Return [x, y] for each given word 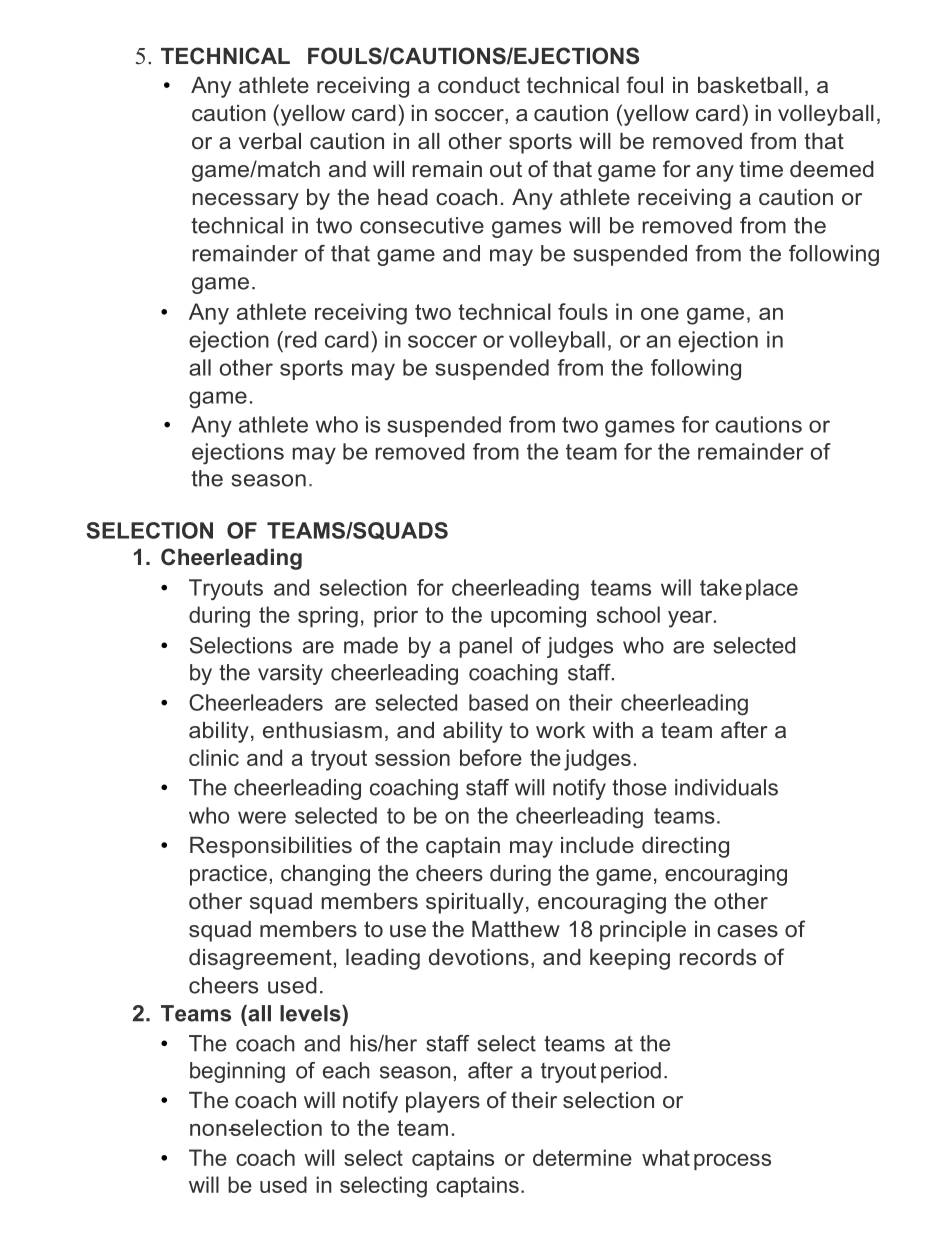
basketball [750, 85]
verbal [270, 141]
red [301, 339]
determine [582, 1157]
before [491, 757]
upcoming [538, 617]
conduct [479, 85]
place [772, 589]
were [262, 817]
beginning [237, 1072]
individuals [726, 787]
